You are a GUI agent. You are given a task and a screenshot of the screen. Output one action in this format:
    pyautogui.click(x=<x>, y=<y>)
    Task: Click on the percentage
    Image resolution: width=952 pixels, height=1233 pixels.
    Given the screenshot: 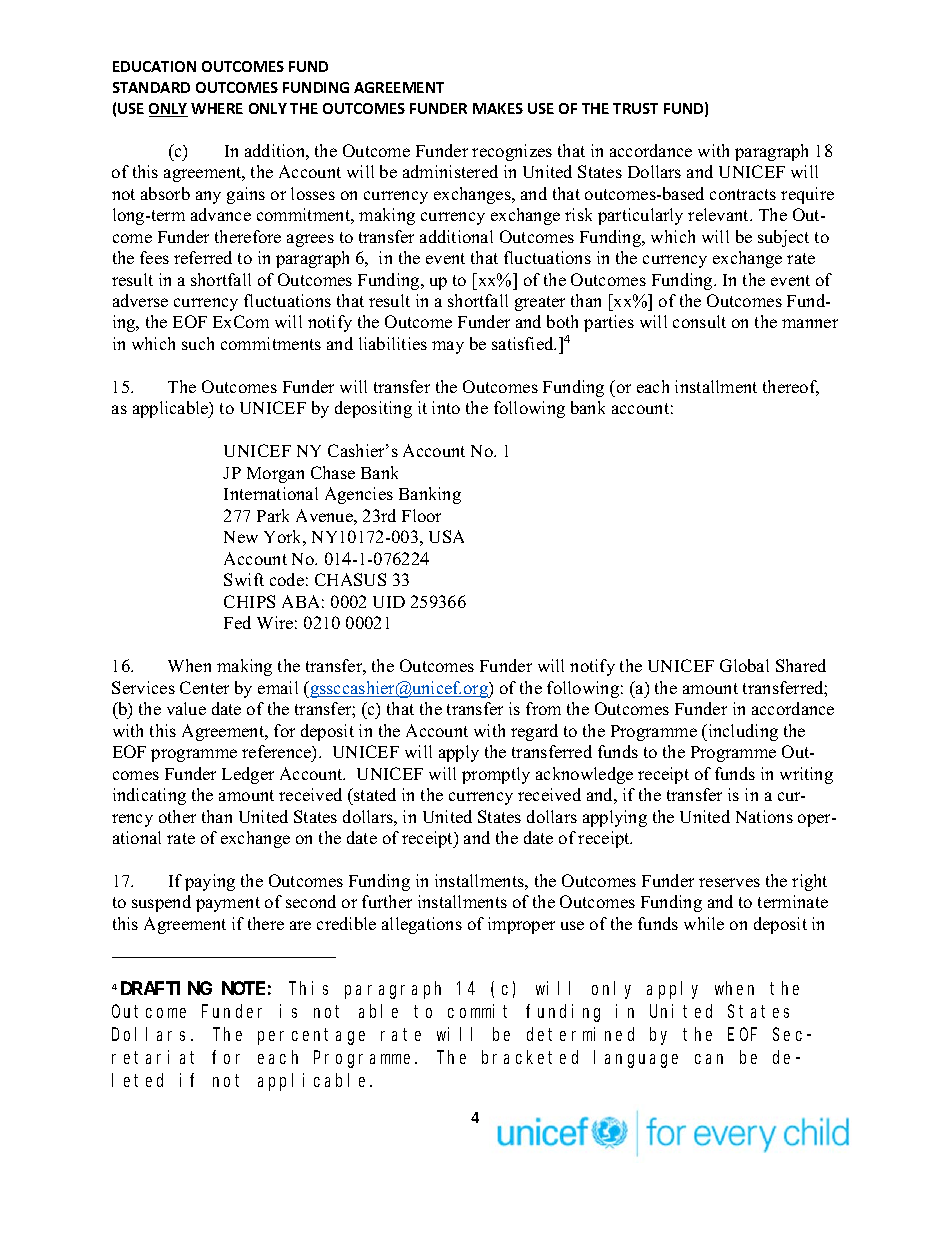 What is the action you would take?
    pyautogui.click(x=311, y=1037)
